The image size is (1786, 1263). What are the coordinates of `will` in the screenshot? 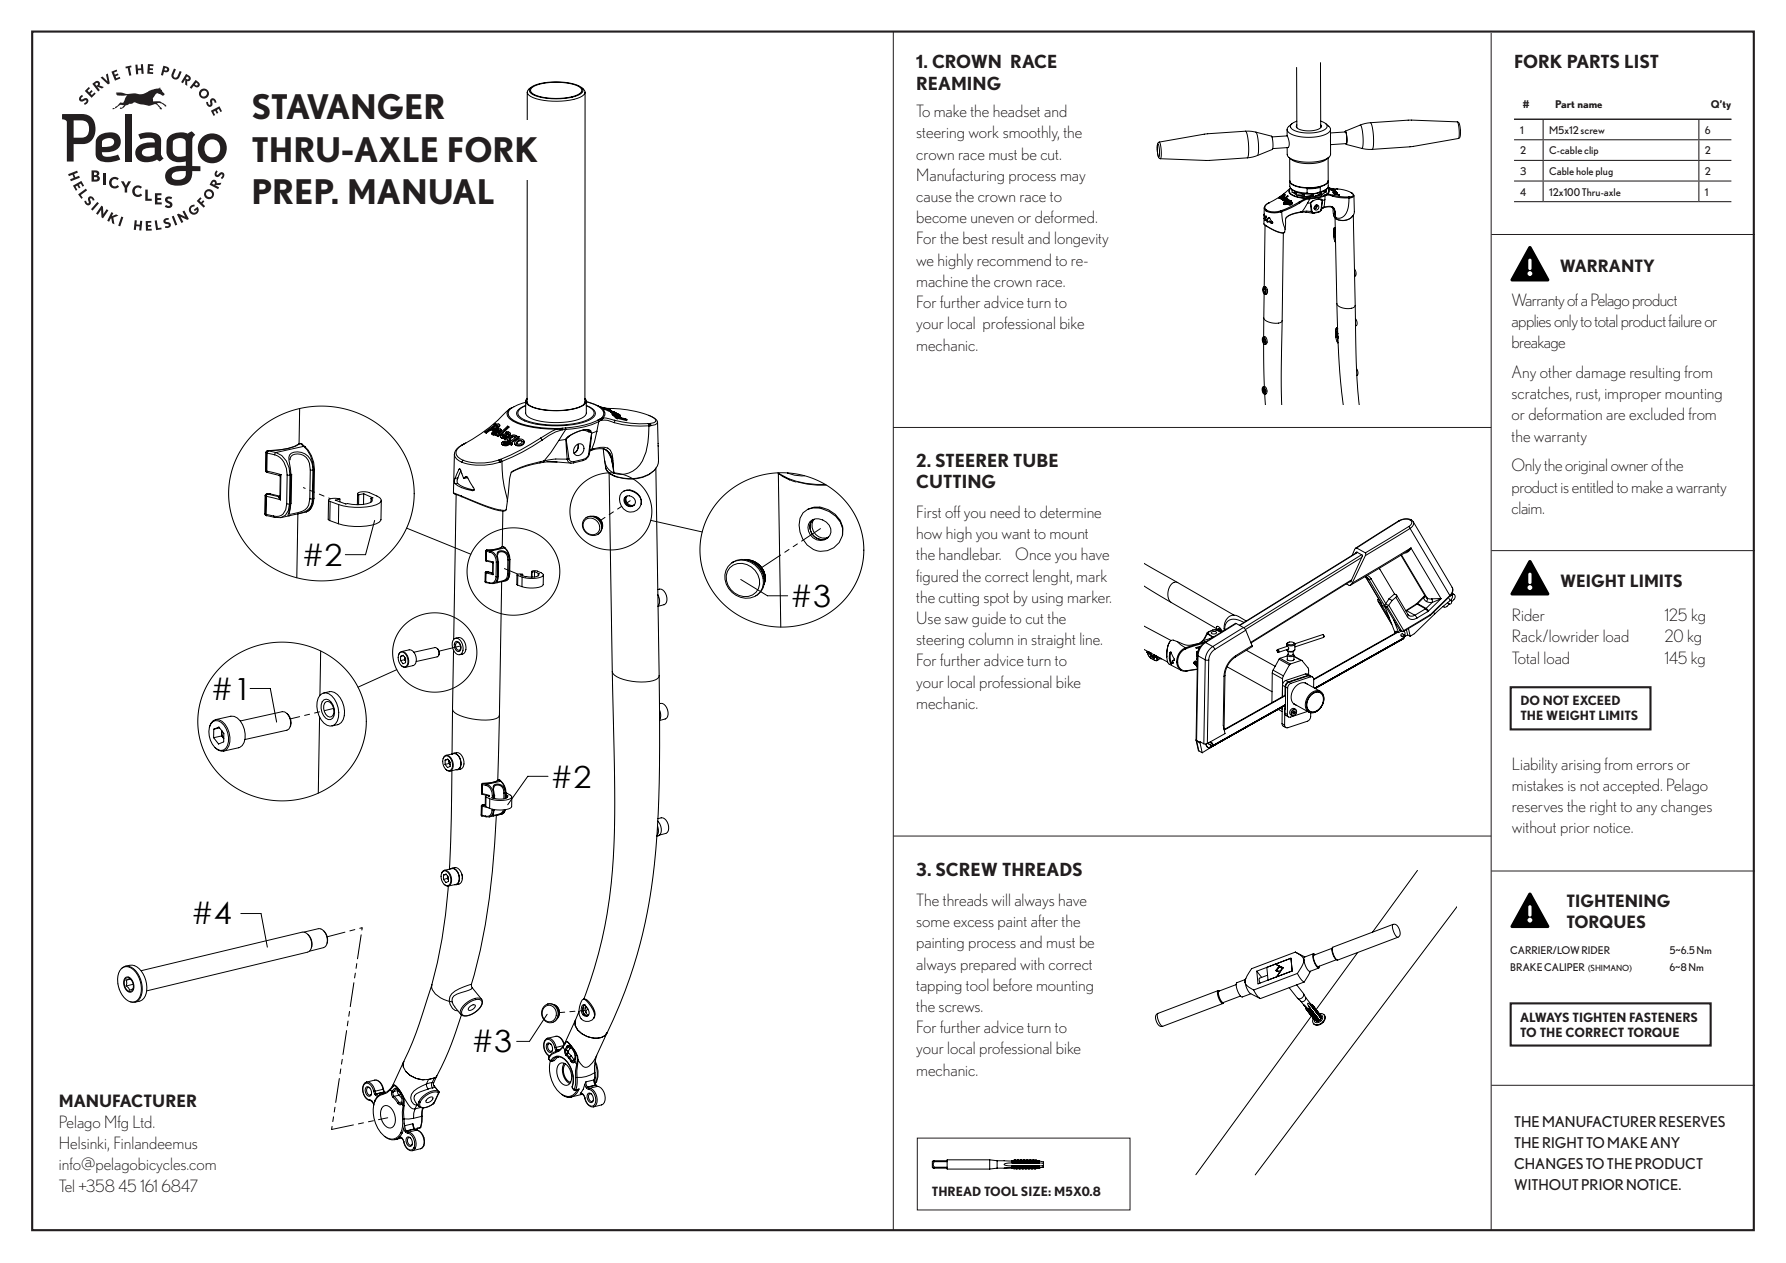 It's located at (1000, 899).
